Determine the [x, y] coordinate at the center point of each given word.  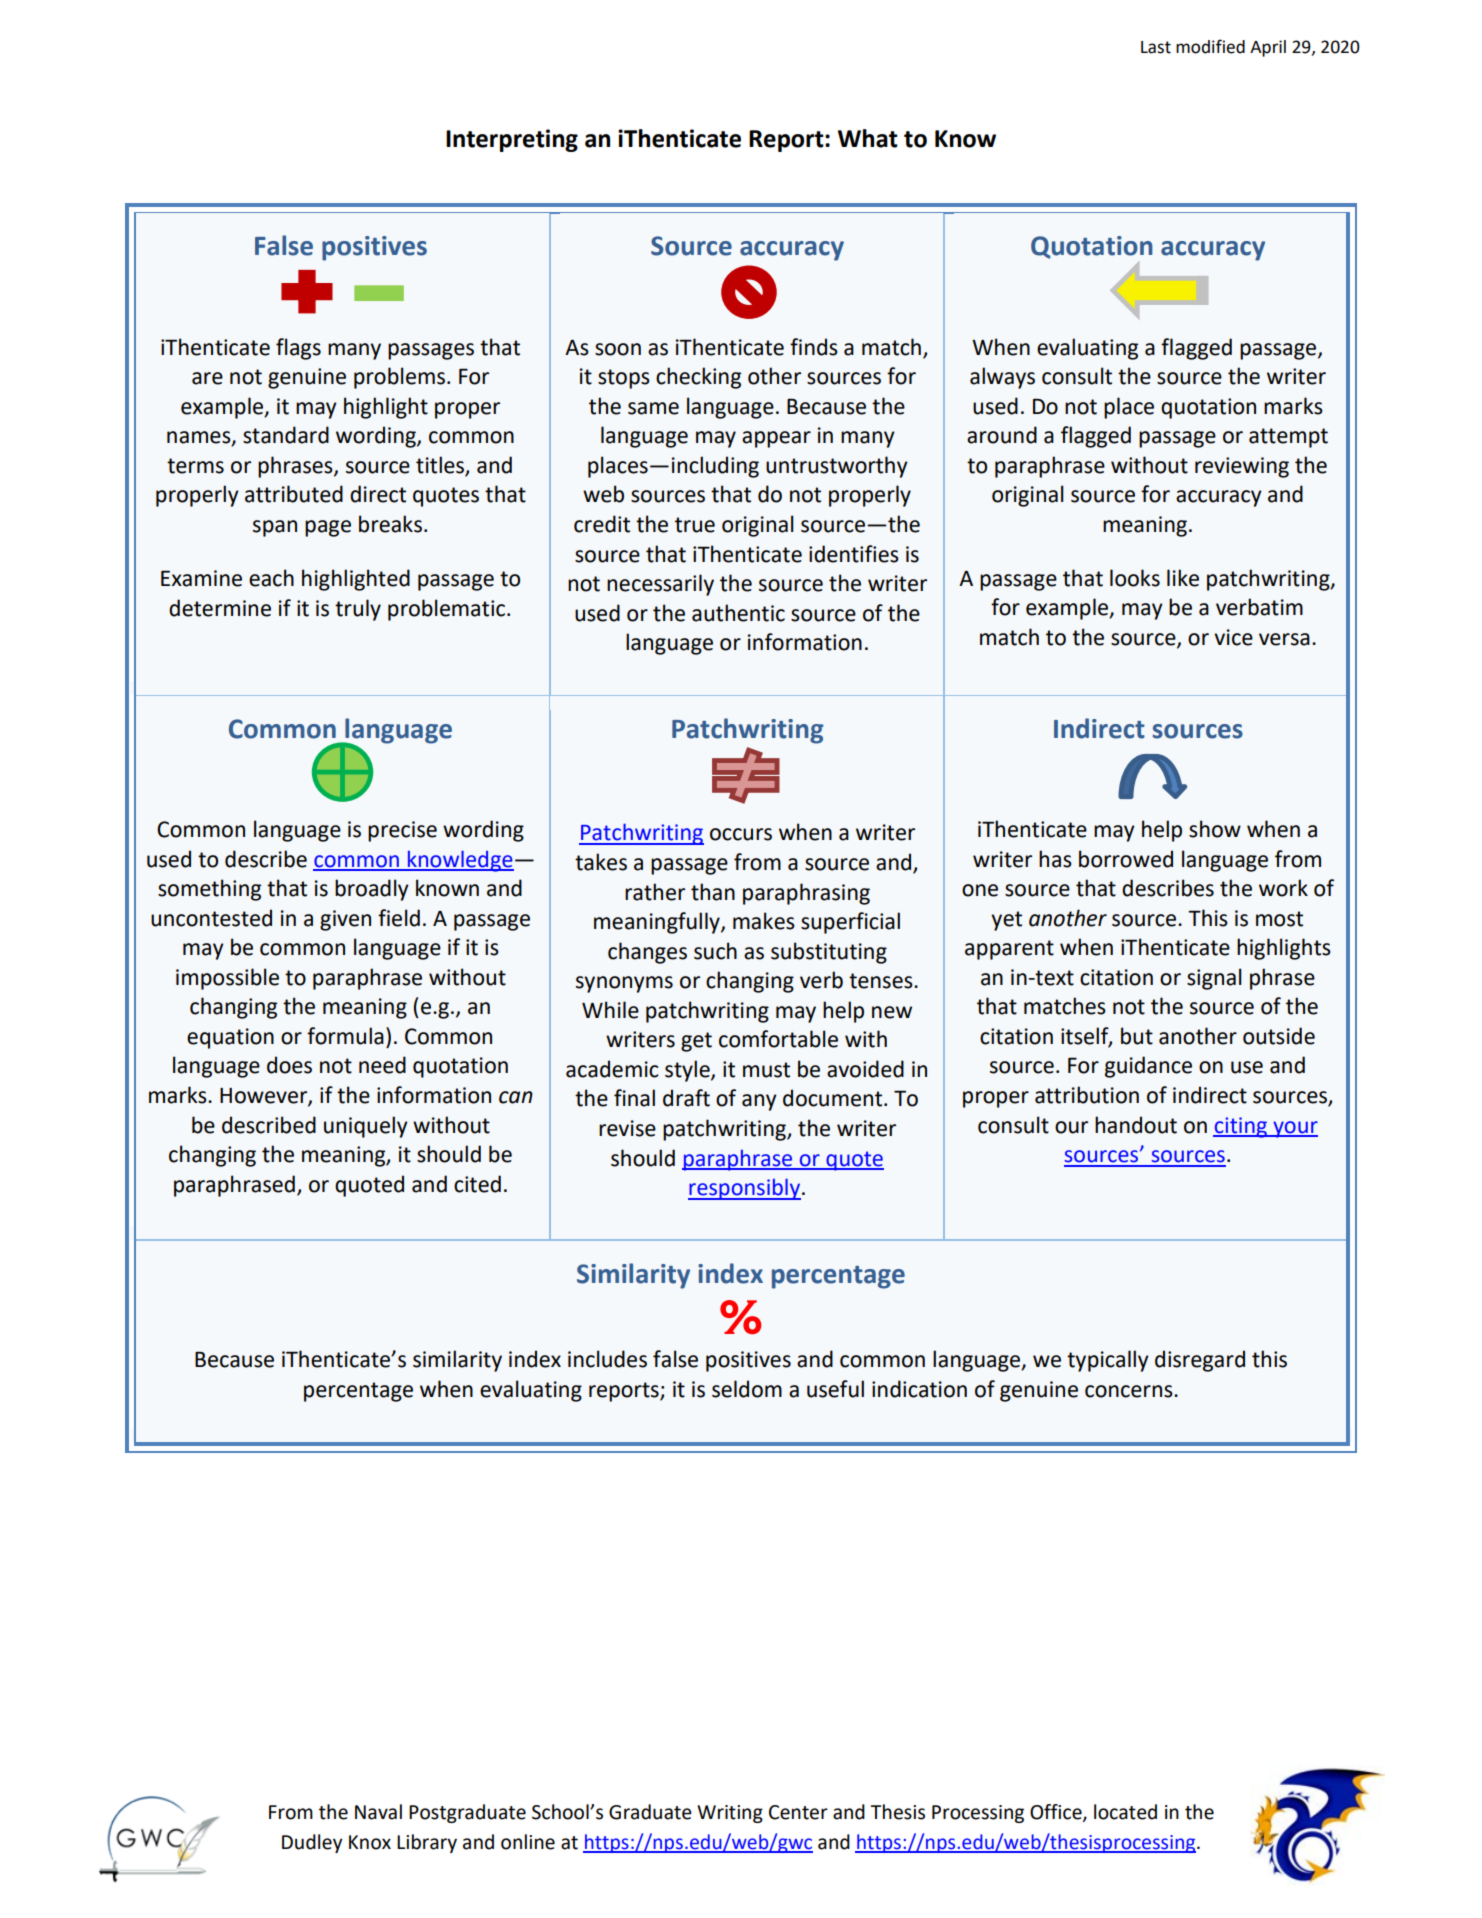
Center [798, 1812]
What [868, 138]
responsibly [745, 1189]
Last [1156, 47]
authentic [738, 613]
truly [358, 610]
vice [1233, 637]
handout [1136, 1125]
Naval [378, 1812]
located [1125, 1812]
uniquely [366, 1127]
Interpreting [512, 140]
